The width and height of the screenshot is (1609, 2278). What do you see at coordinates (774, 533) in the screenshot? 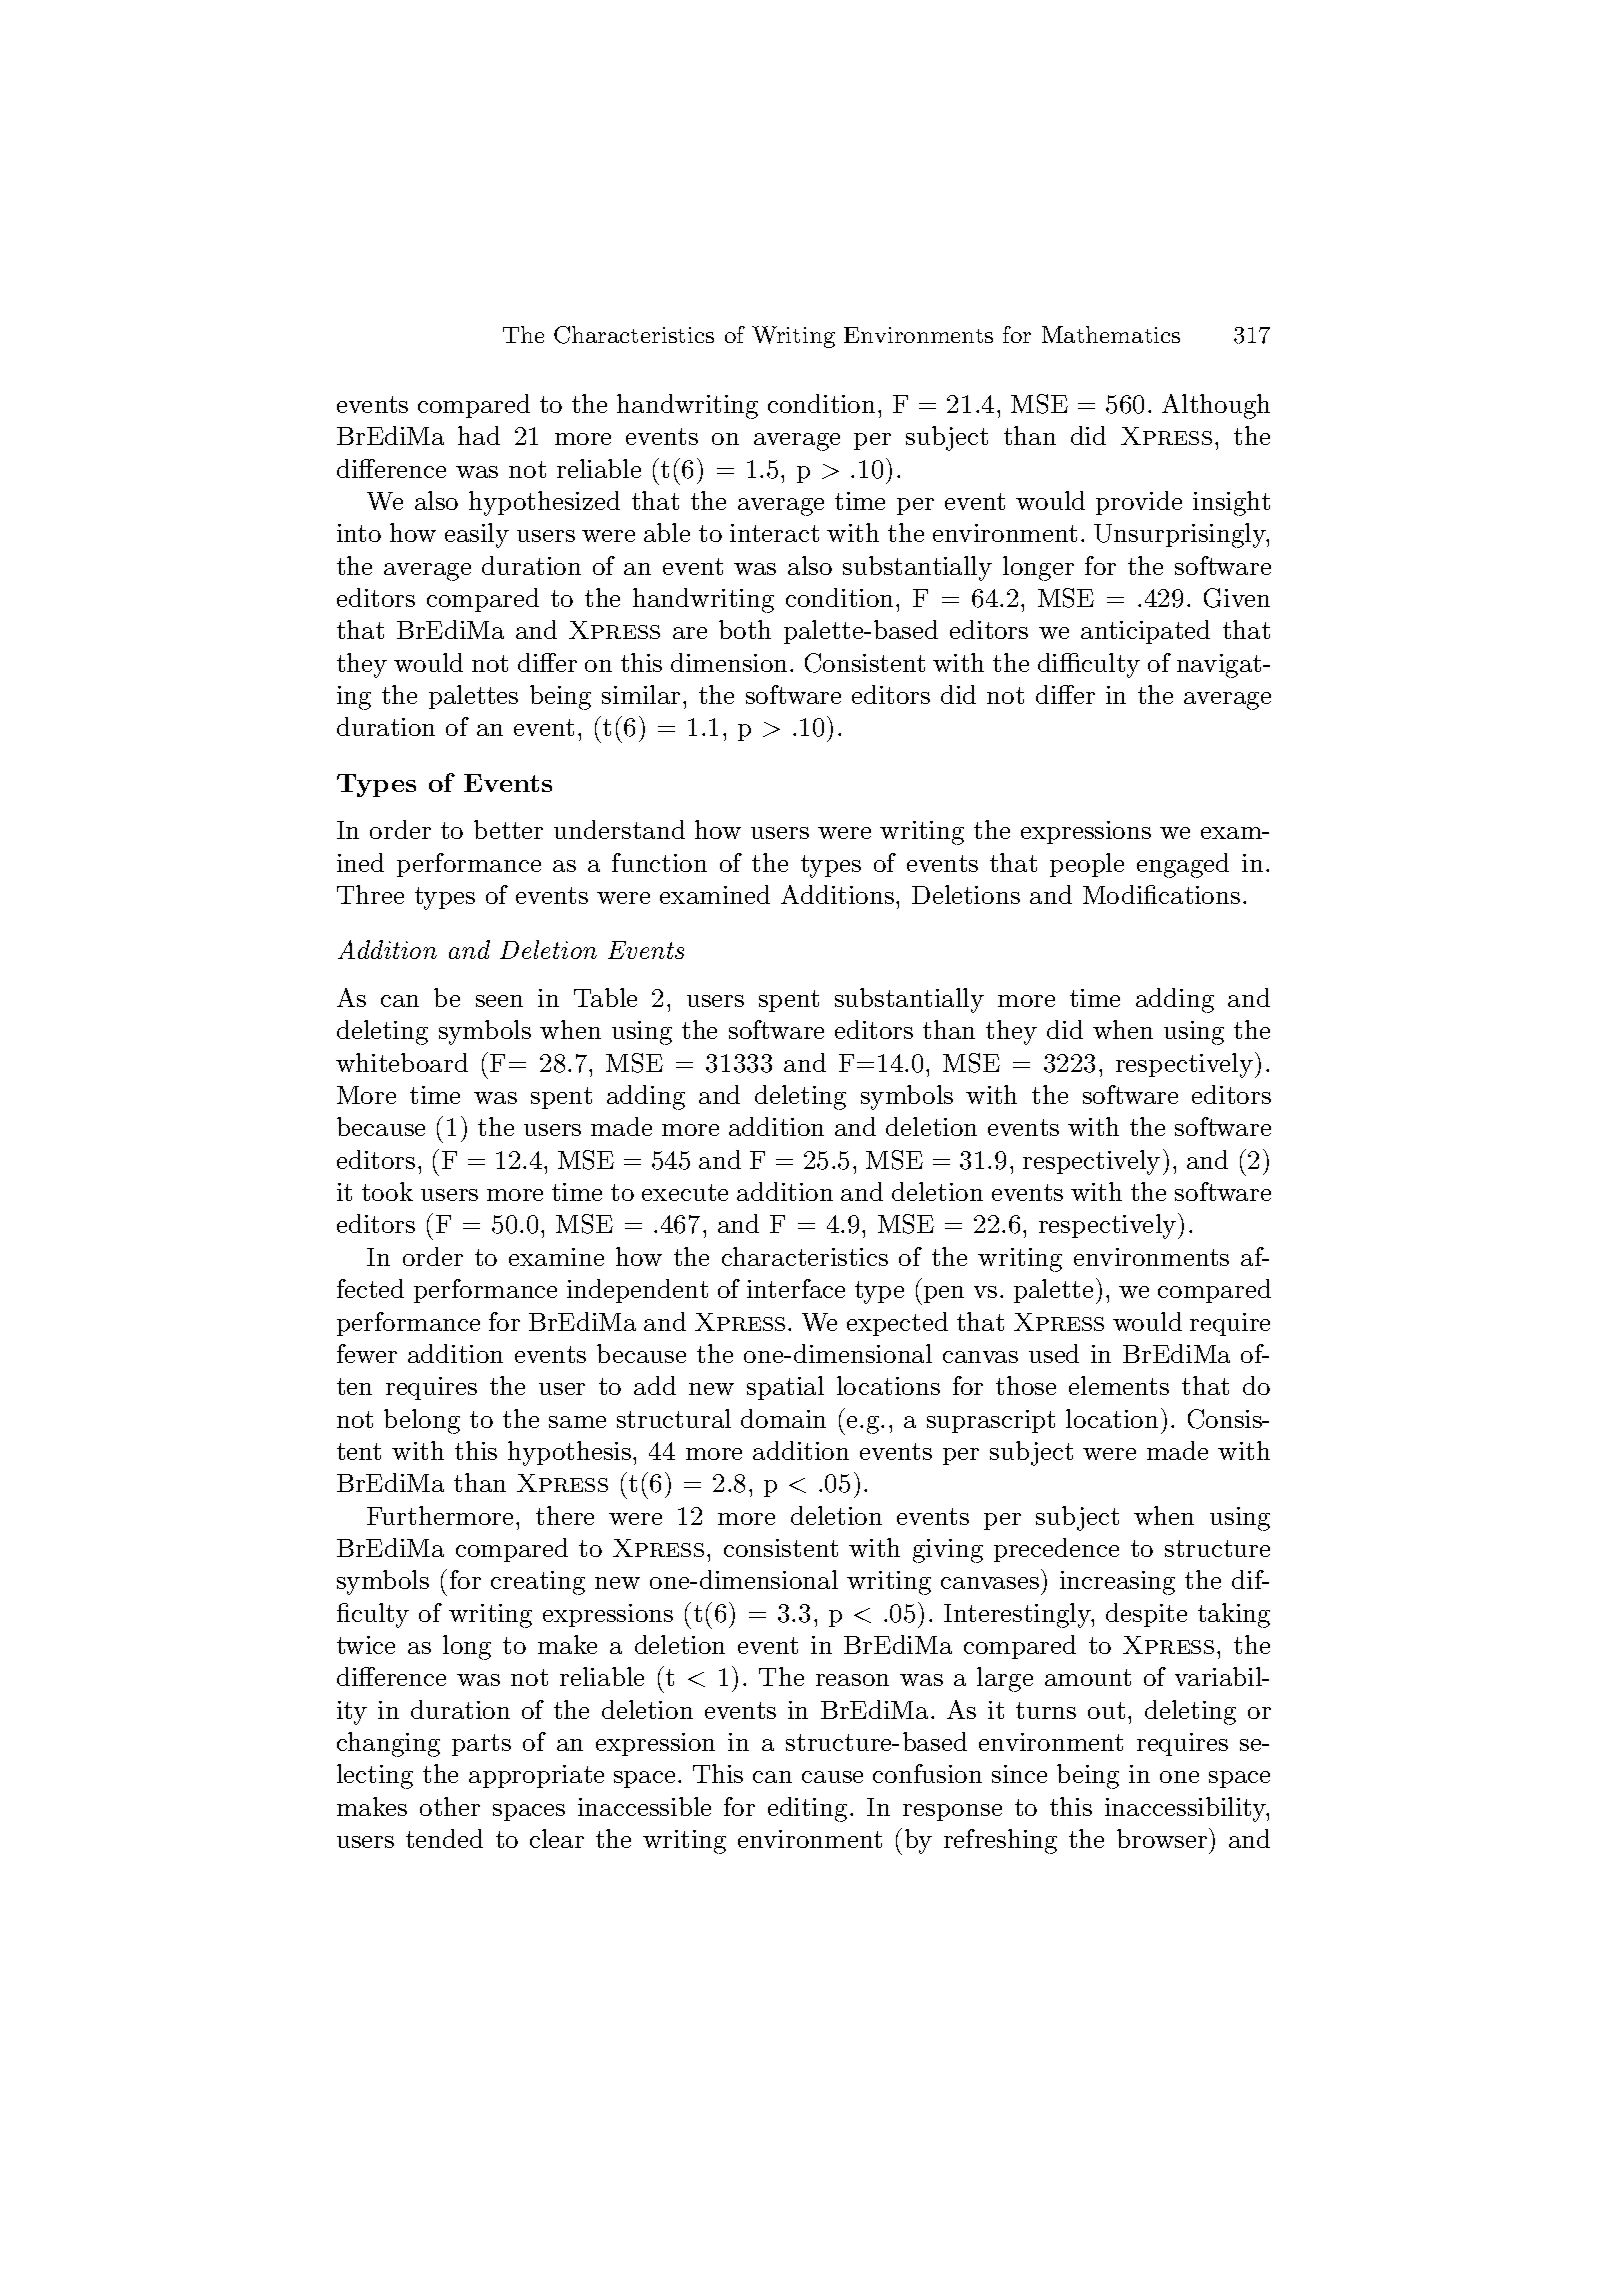
I see `interact` at bounding box center [774, 533].
